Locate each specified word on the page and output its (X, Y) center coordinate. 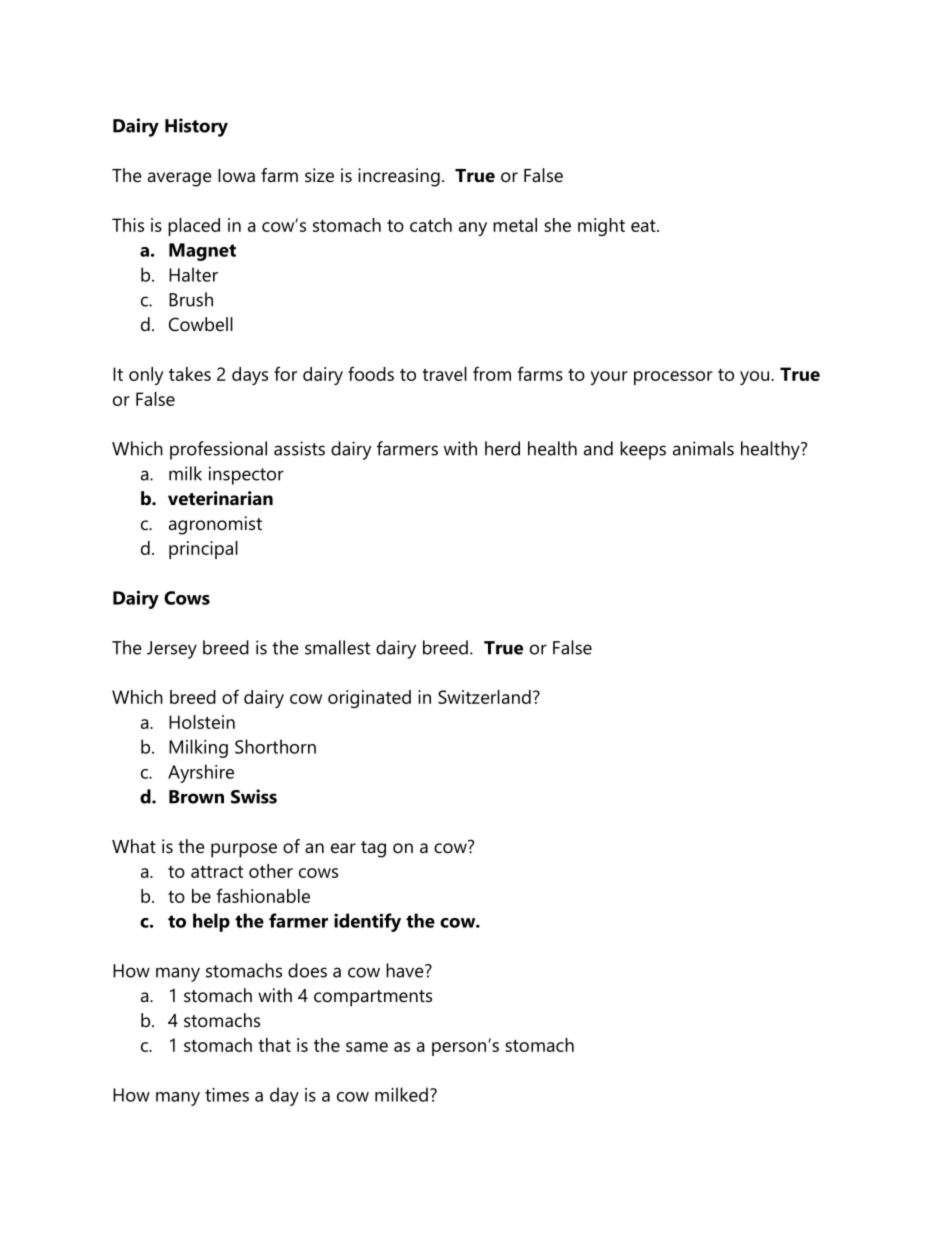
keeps (643, 450)
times (227, 1095)
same (367, 1047)
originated (369, 699)
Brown (196, 797)
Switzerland (484, 697)
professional (218, 450)
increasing (399, 177)
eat (644, 225)
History (196, 127)
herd (502, 448)
